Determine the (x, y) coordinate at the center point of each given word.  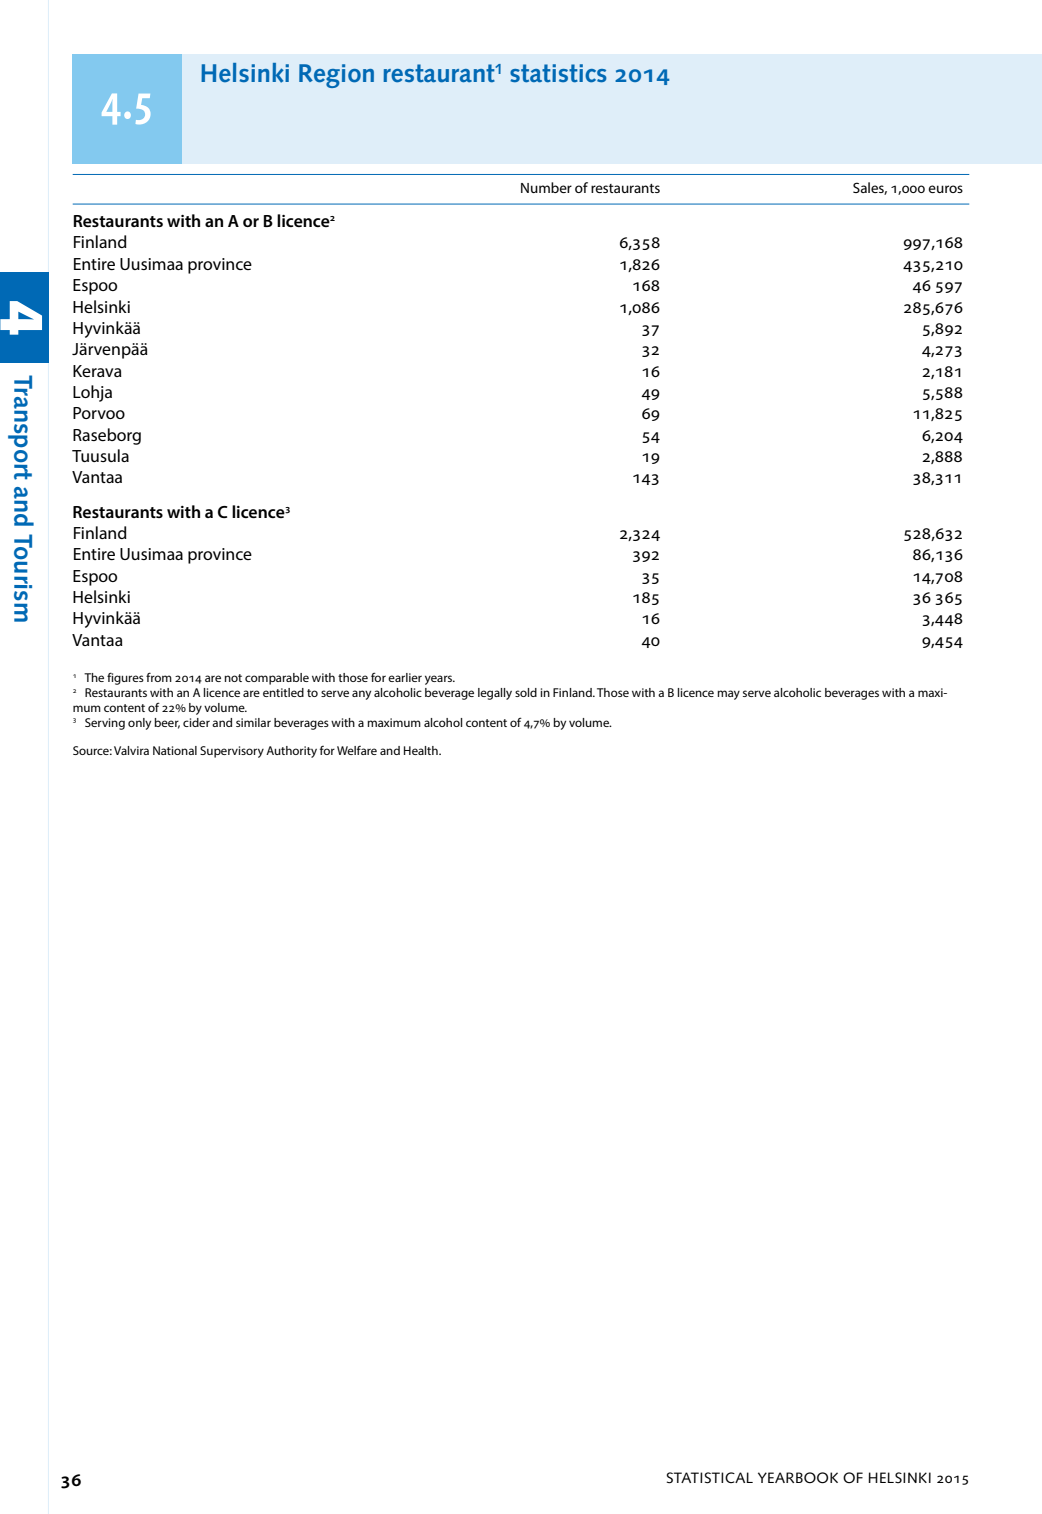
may (728, 695)
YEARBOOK (798, 1478)
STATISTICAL (710, 1478)
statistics (558, 73)
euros (945, 189)
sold (526, 692)
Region (336, 76)
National (175, 750)
